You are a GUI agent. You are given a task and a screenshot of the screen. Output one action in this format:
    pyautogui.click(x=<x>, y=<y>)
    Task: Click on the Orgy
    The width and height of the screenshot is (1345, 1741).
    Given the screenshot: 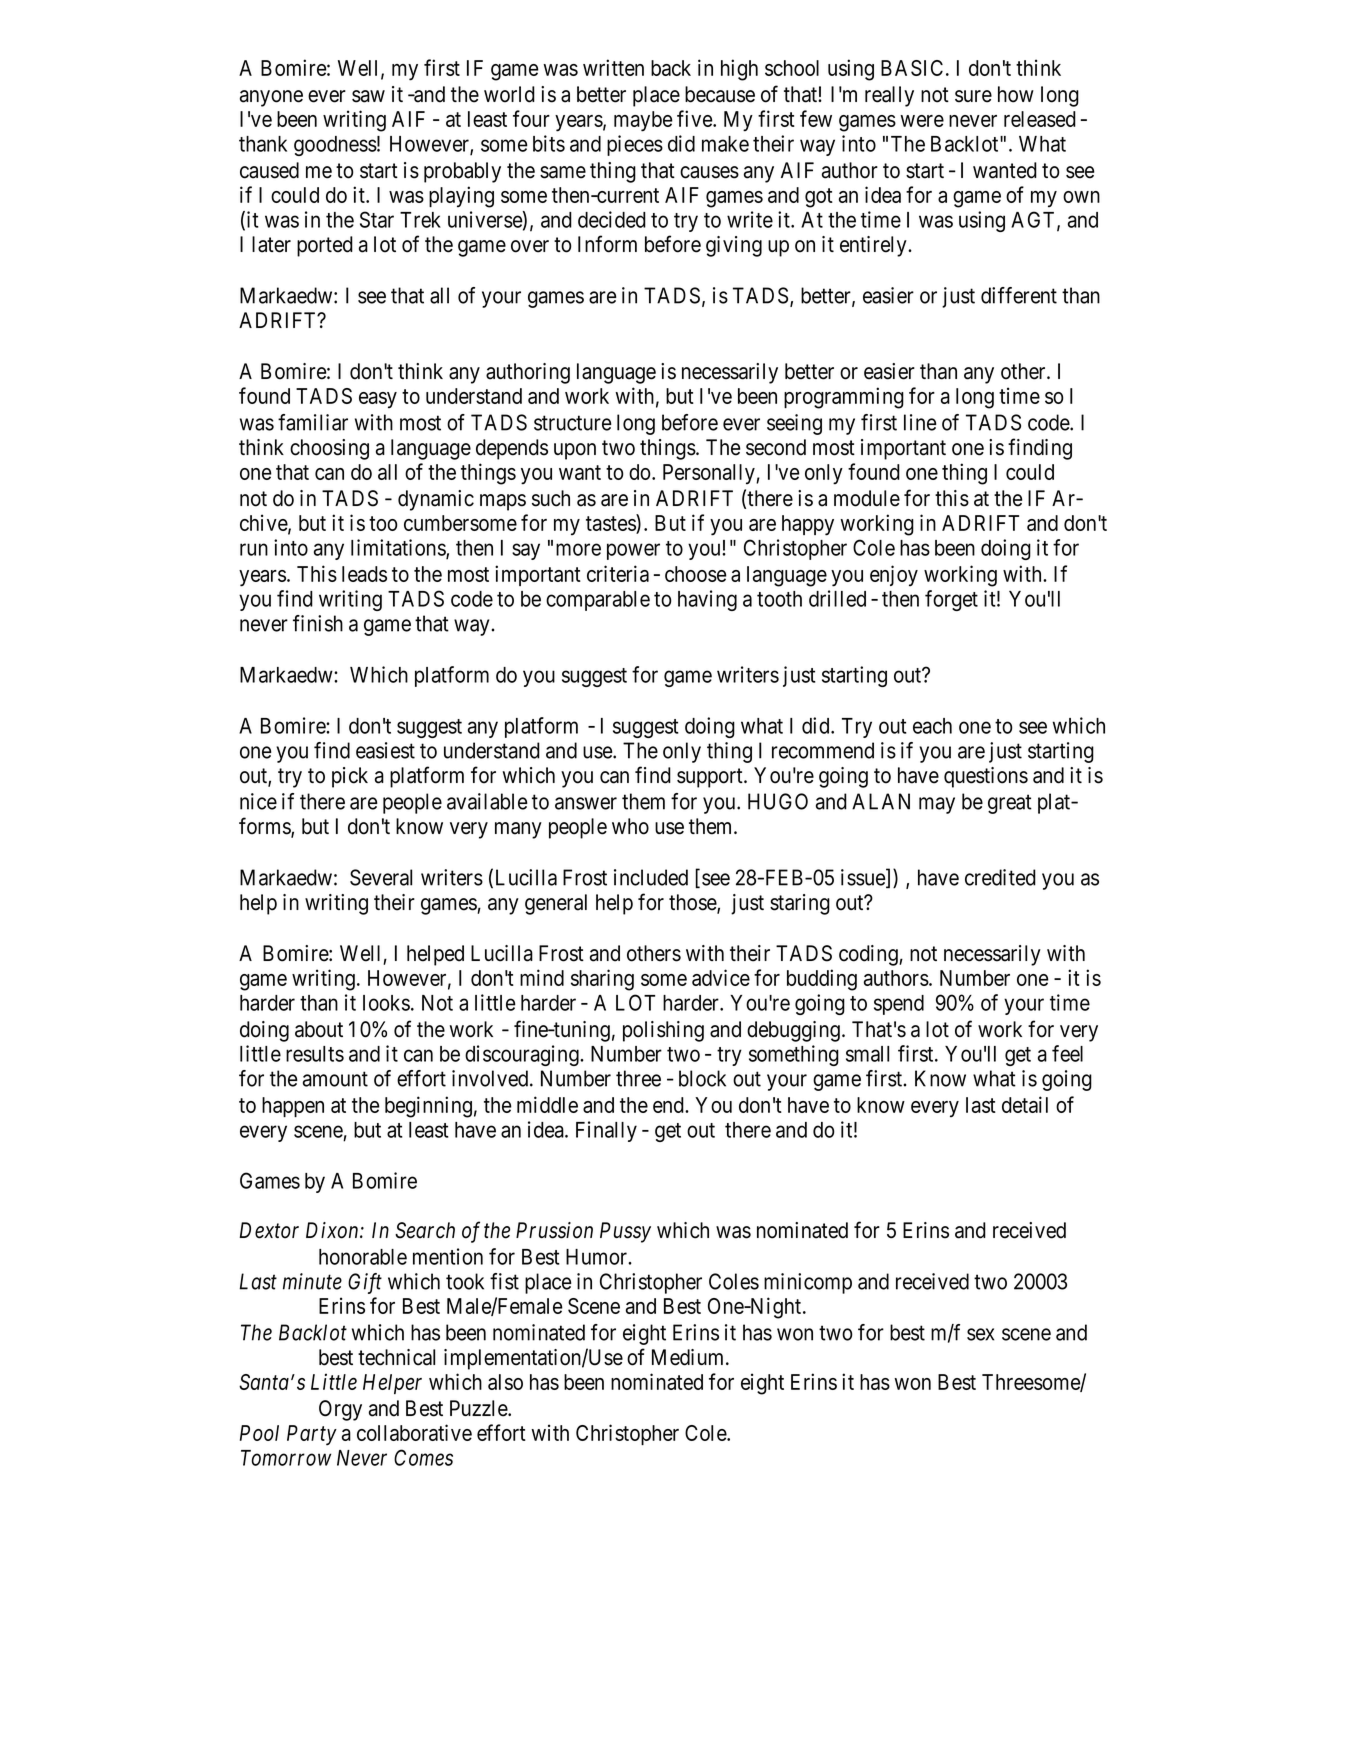 What is the action you would take?
    pyautogui.click(x=340, y=1410)
